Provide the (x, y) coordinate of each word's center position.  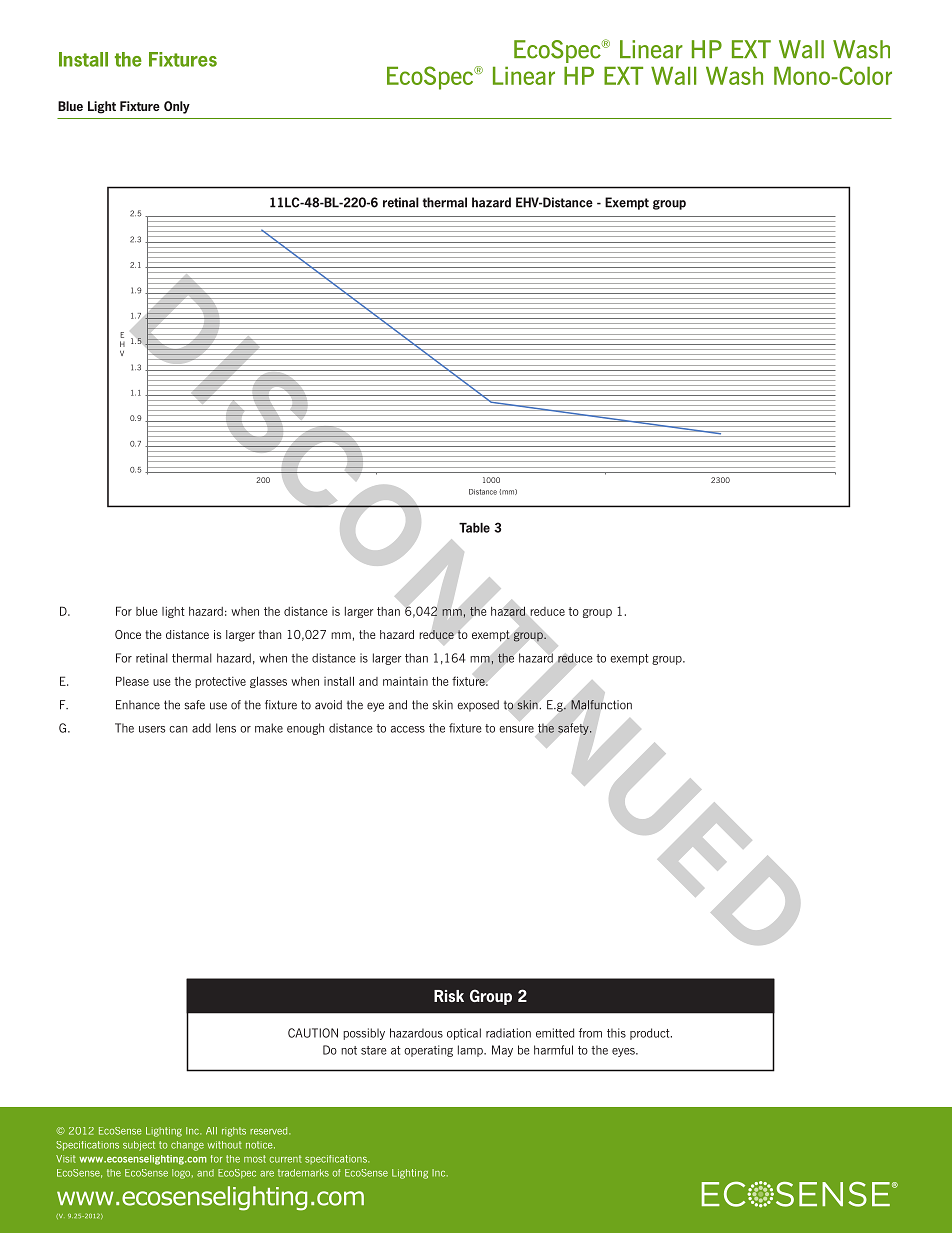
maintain (405, 681)
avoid (328, 705)
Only (177, 107)
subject (139, 1146)
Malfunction (601, 705)
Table (474, 528)
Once (128, 634)
